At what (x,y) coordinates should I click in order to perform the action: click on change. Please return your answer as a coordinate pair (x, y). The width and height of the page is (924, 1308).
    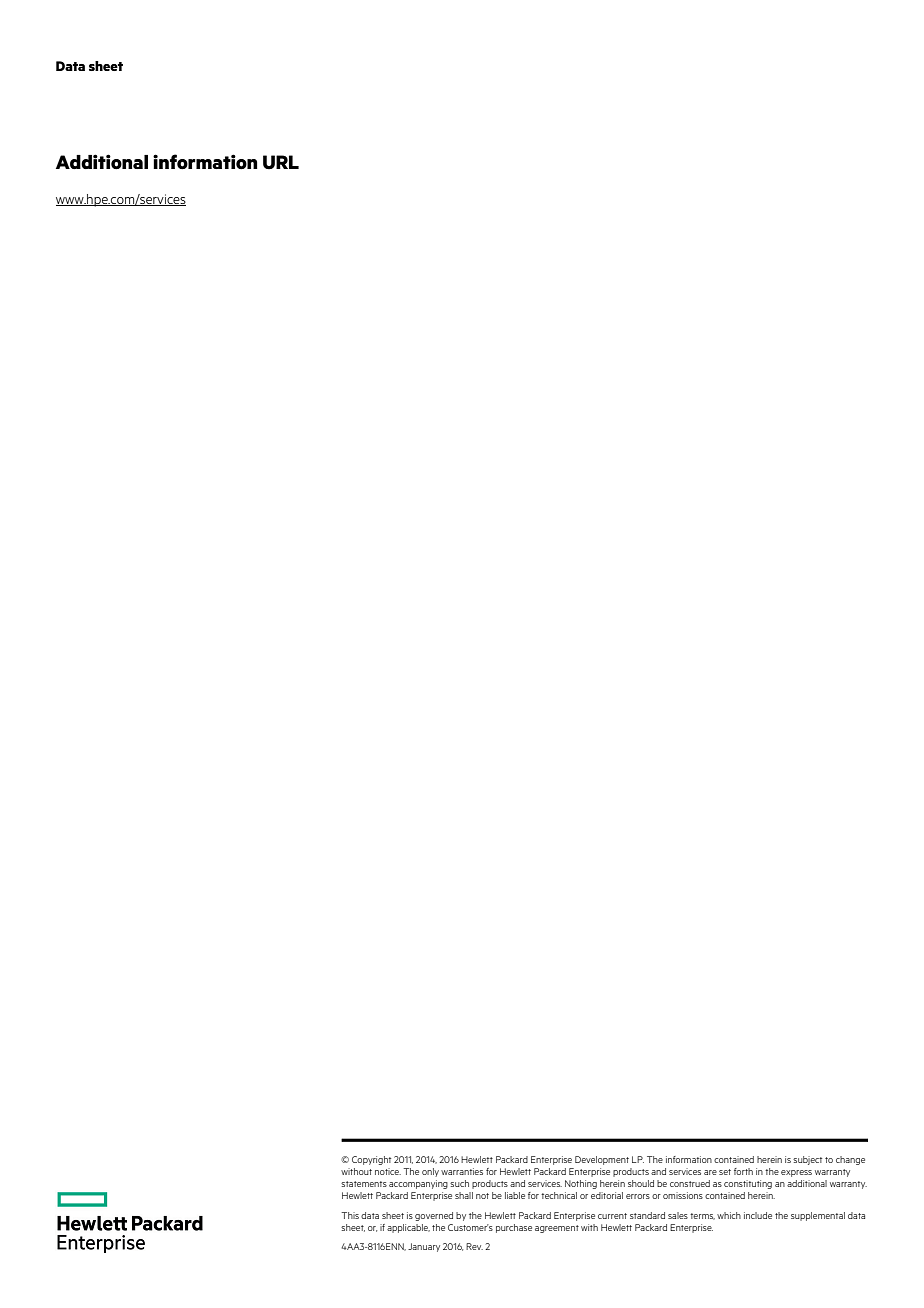
    Looking at the image, I should click on (850, 1160).
